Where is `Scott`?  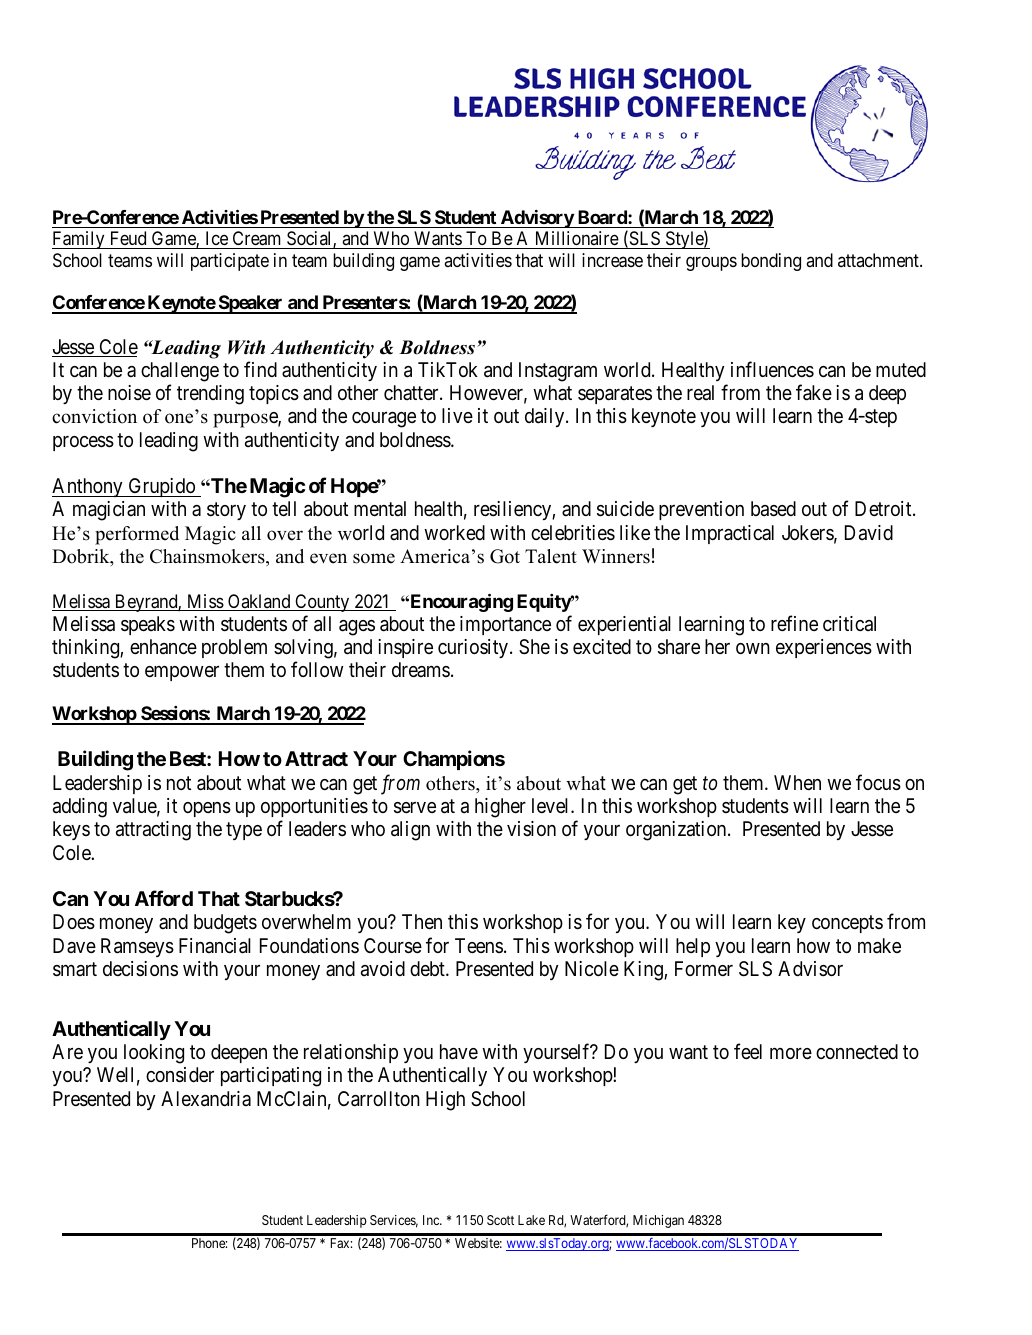
Scott is located at coordinates (500, 1220).
